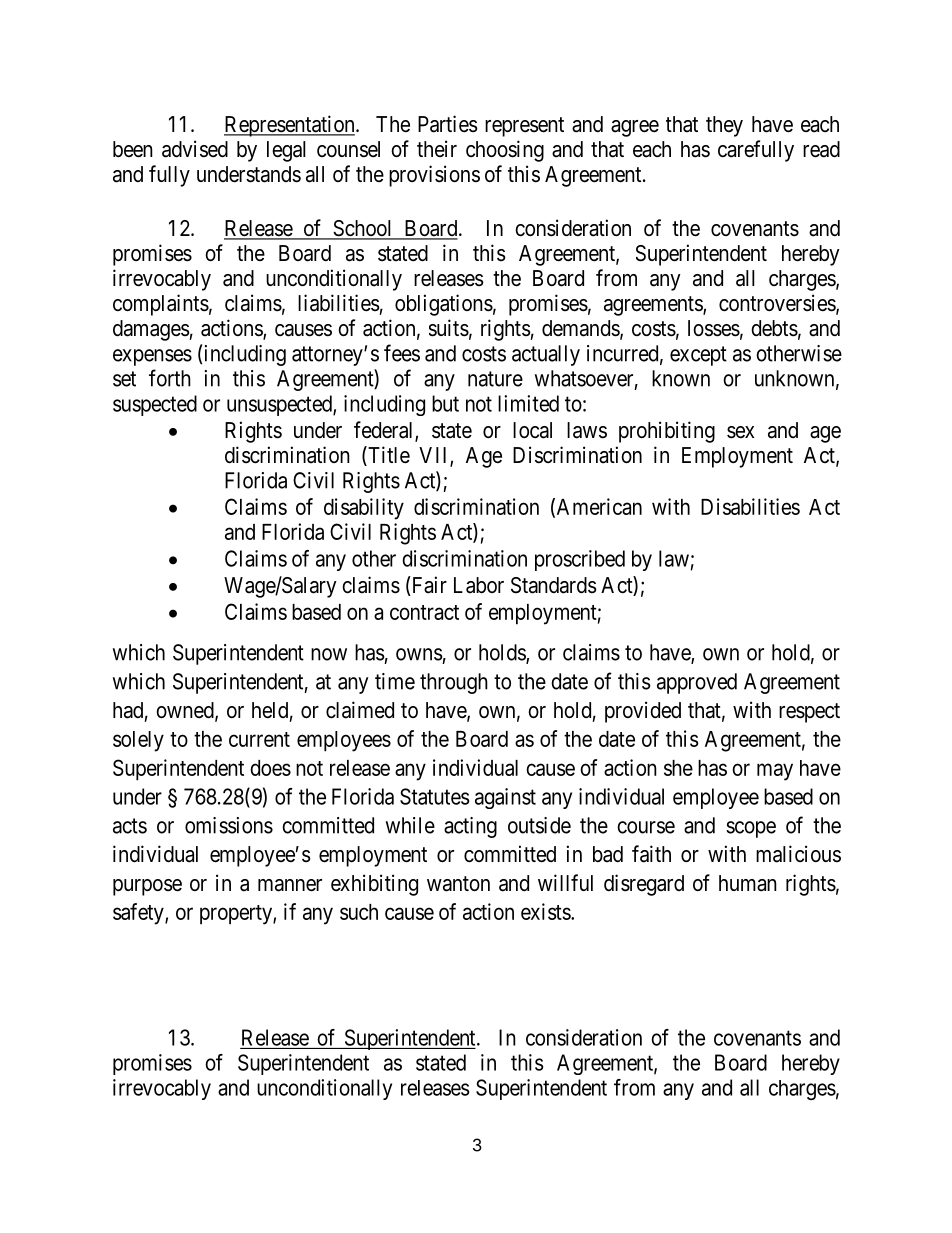  Describe the element at coordinates (449, 328) in the page. I see `suits` at that location.
